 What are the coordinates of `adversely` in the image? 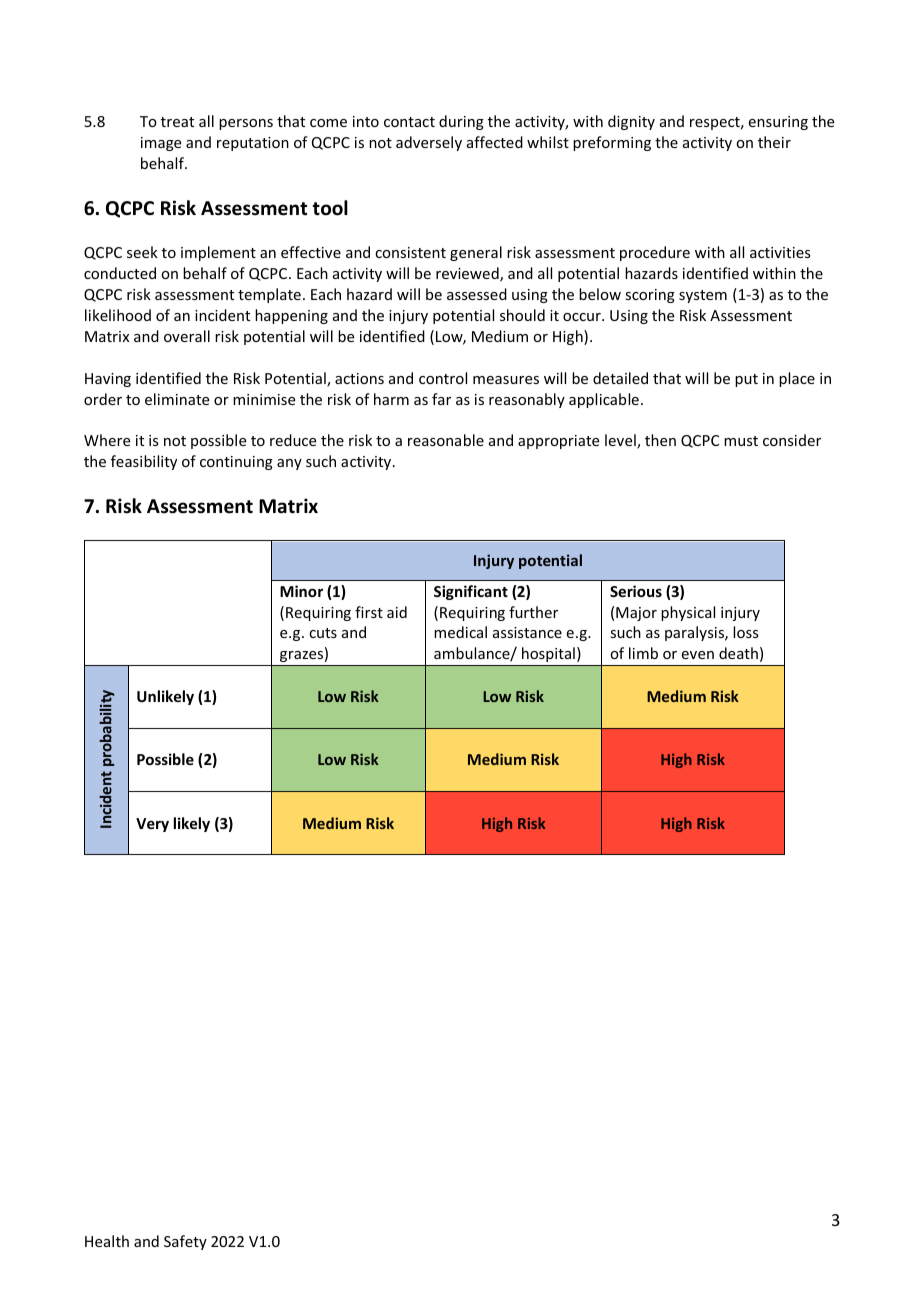 It's located at (429, 143).
